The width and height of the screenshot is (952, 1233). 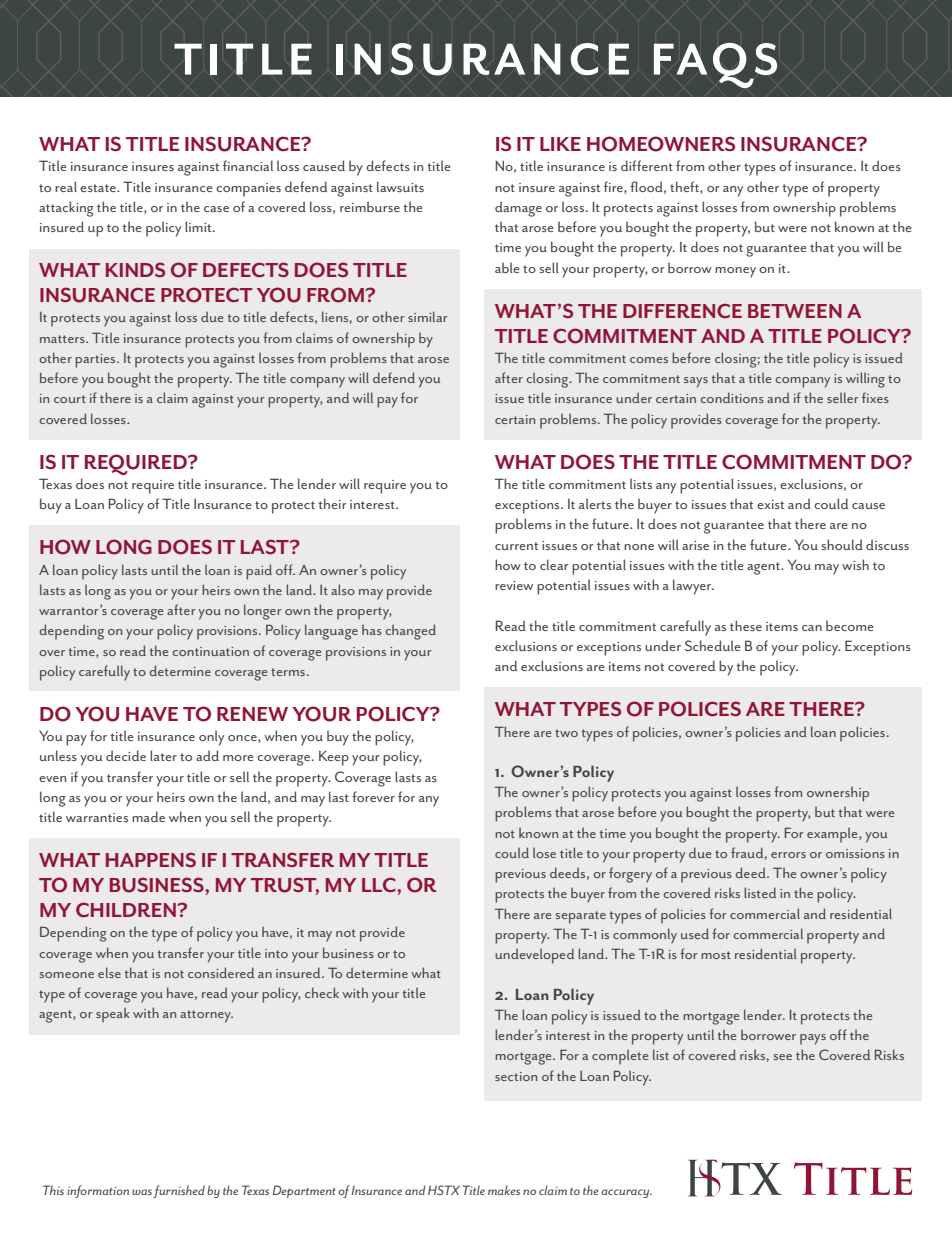 I want to click on lose, so click(x=544, y=852).
